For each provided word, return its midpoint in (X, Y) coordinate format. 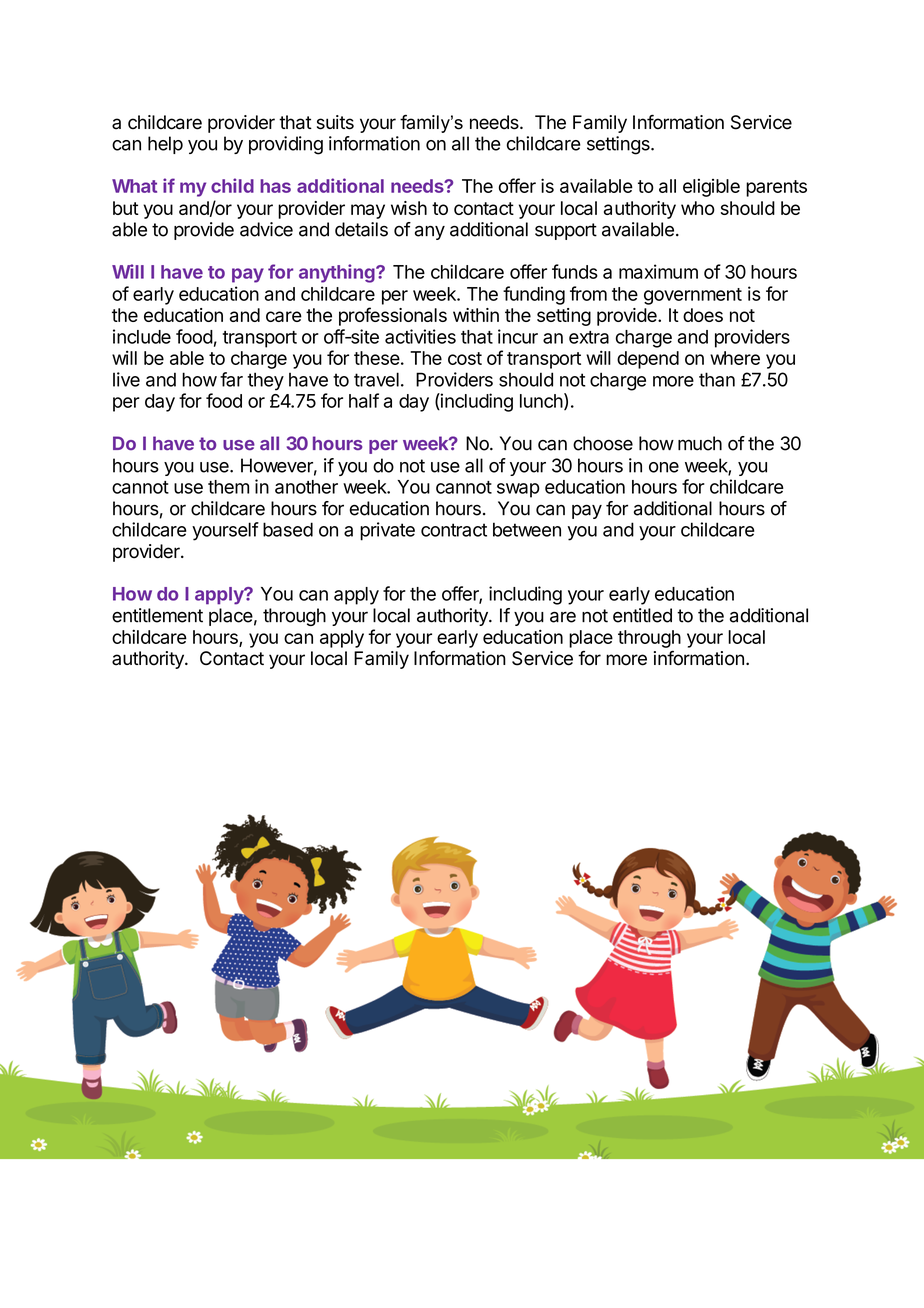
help (165, 145)
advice (266, 229)
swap (518, 490)
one (664, 467)
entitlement (157, 615)
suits (335, 122)
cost (465, 358)
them (228, 487)
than (717, 379)
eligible (711, 188)
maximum (658, 271)
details (361, 229)
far (231, 379)
